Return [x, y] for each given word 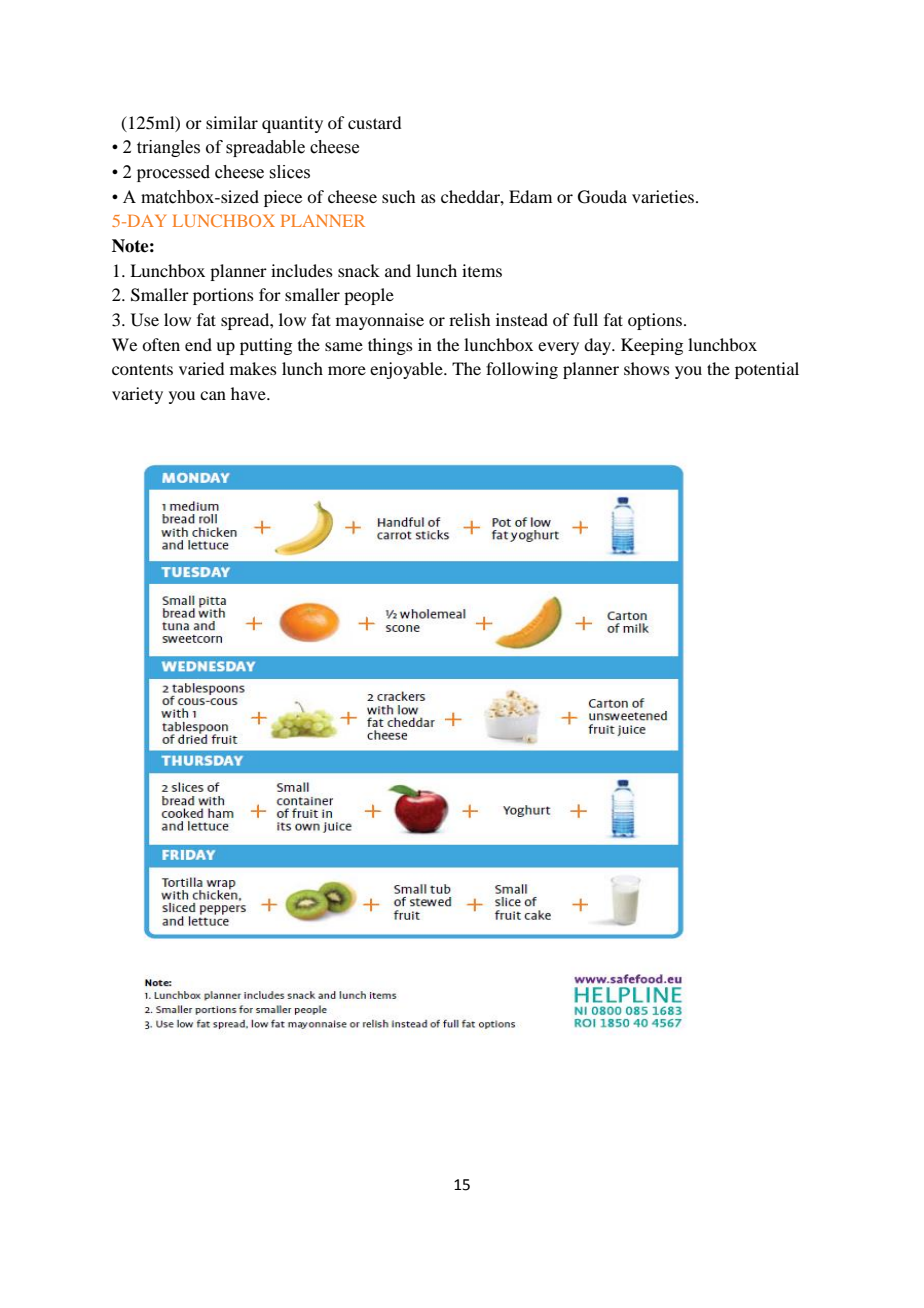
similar [232, 122]
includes [302, 270]
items [482, 270]
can [213, 395]
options [656, 321]
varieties [664, 196]
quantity [292, 124]
